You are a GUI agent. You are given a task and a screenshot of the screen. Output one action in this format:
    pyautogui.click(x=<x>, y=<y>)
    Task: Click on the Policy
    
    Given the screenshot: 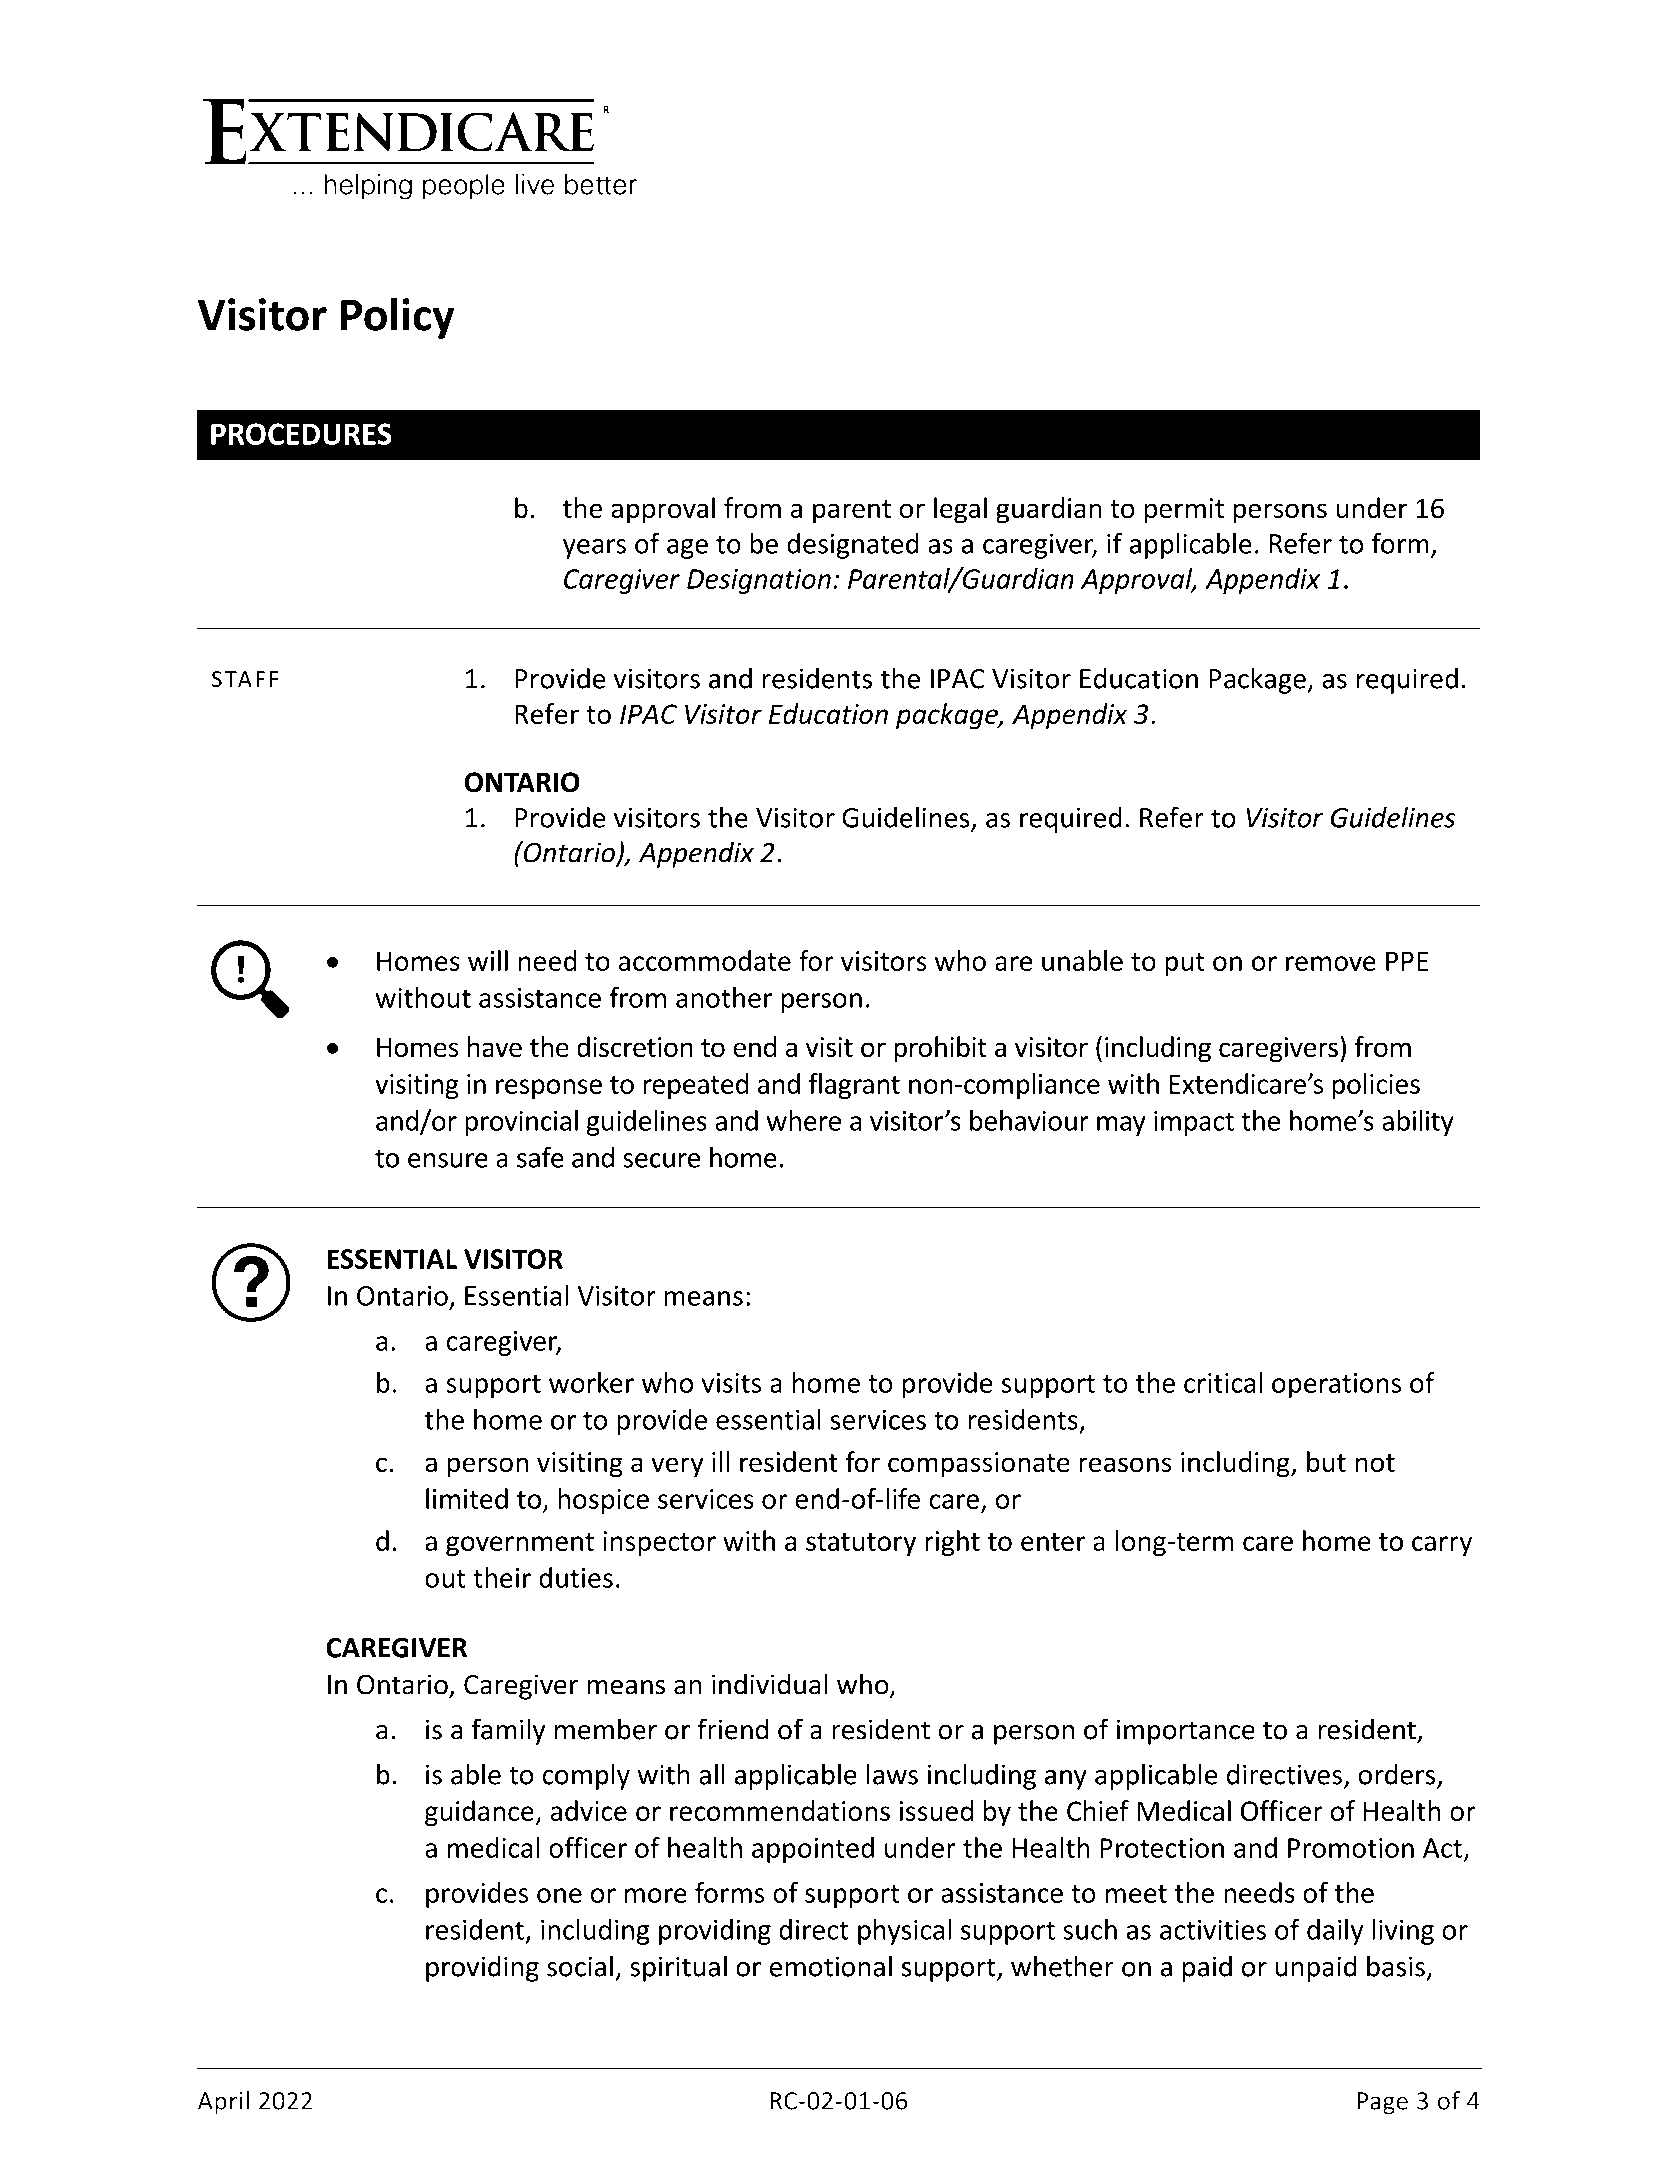 What is the action you would take?
    pyautogui.click(x=398, y=318)
